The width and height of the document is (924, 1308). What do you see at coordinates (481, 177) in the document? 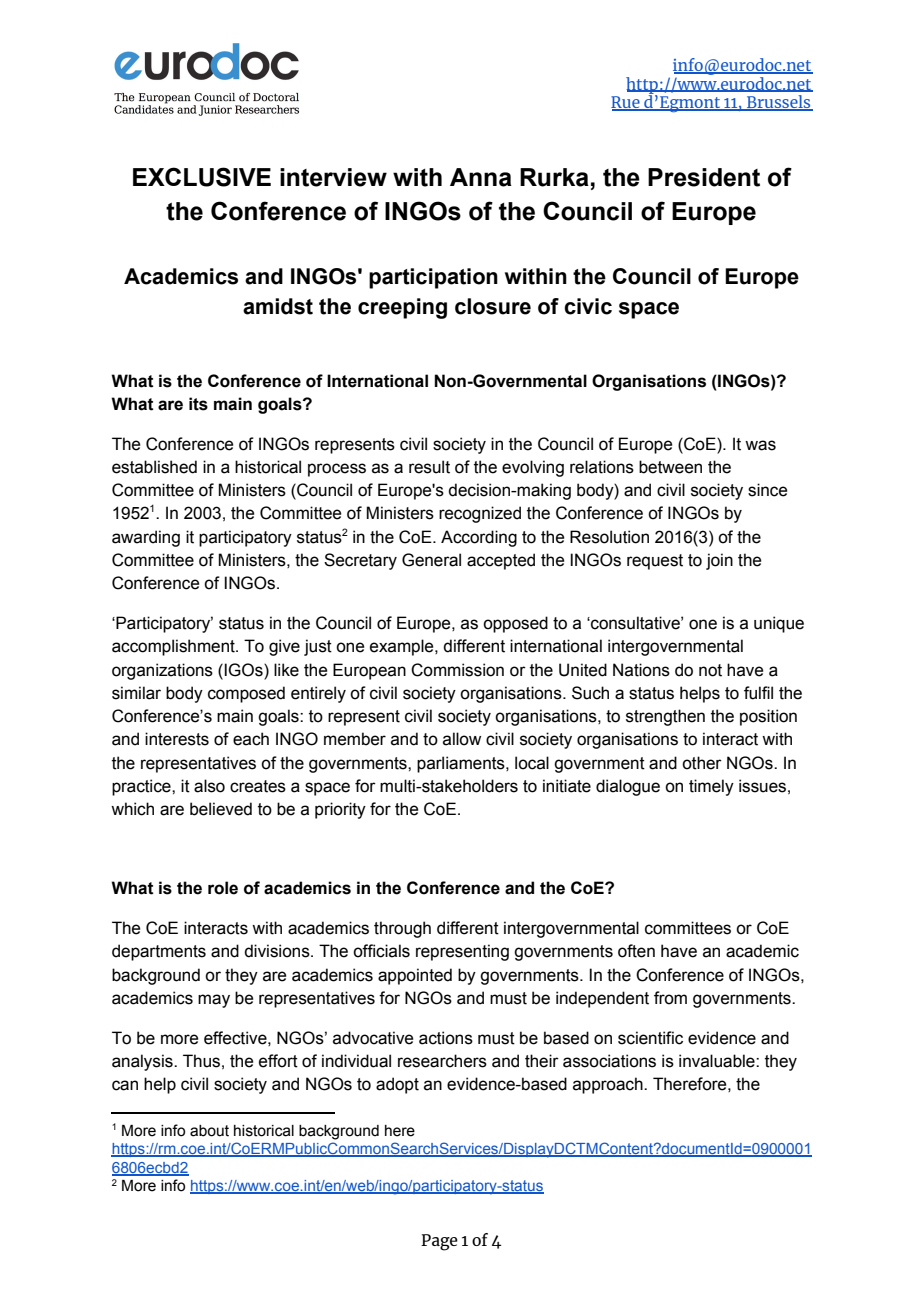
I see `Anna` at bounding box center [481, 177].
